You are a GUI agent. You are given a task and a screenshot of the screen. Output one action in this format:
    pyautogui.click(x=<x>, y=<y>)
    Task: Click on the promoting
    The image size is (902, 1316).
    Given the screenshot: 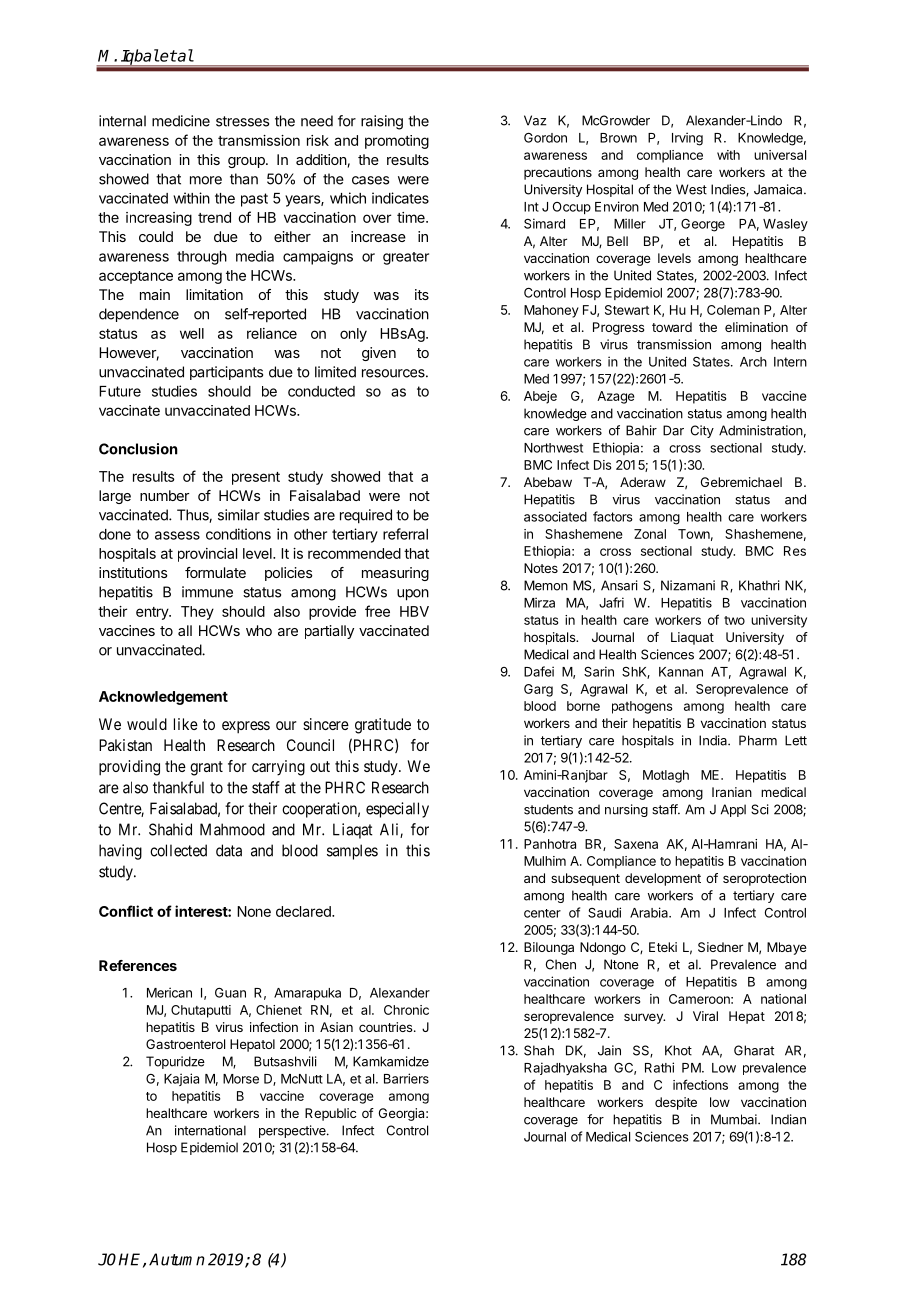 What is the action you would take?
    pyautogui.click(x=397, y=142)
